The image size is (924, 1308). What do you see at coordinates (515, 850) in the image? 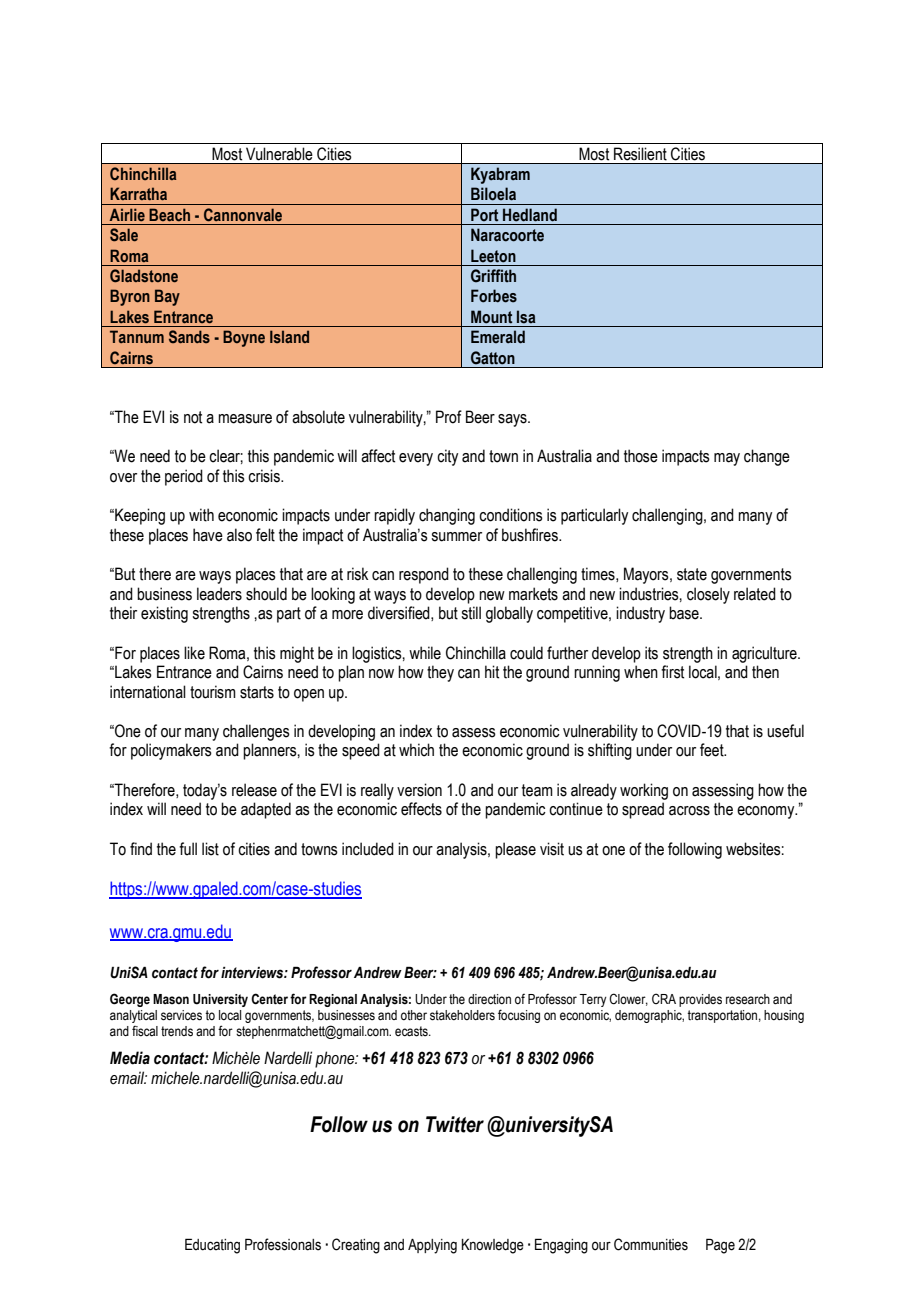
I see `please` at bounding box center [515, 850].
